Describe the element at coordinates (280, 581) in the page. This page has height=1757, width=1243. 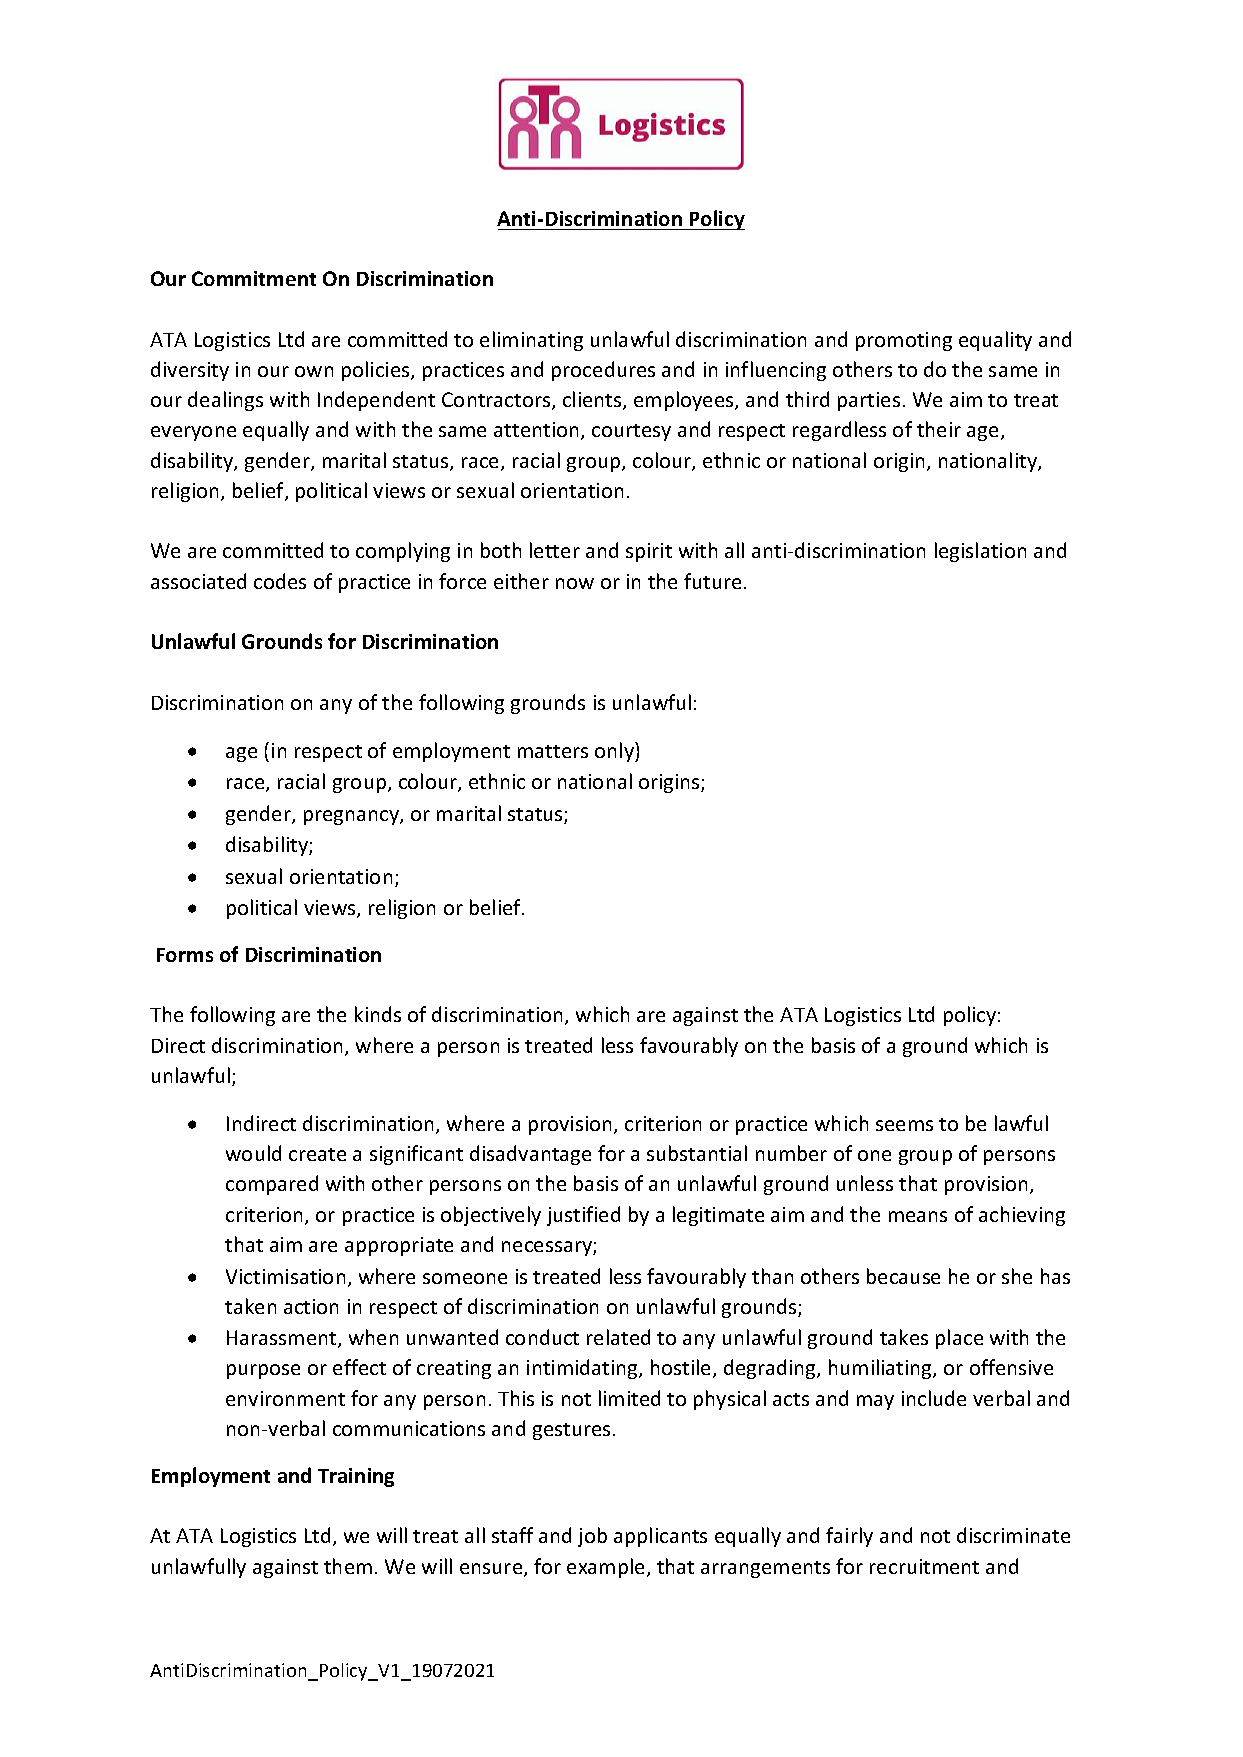
I see `codes` at that location.
